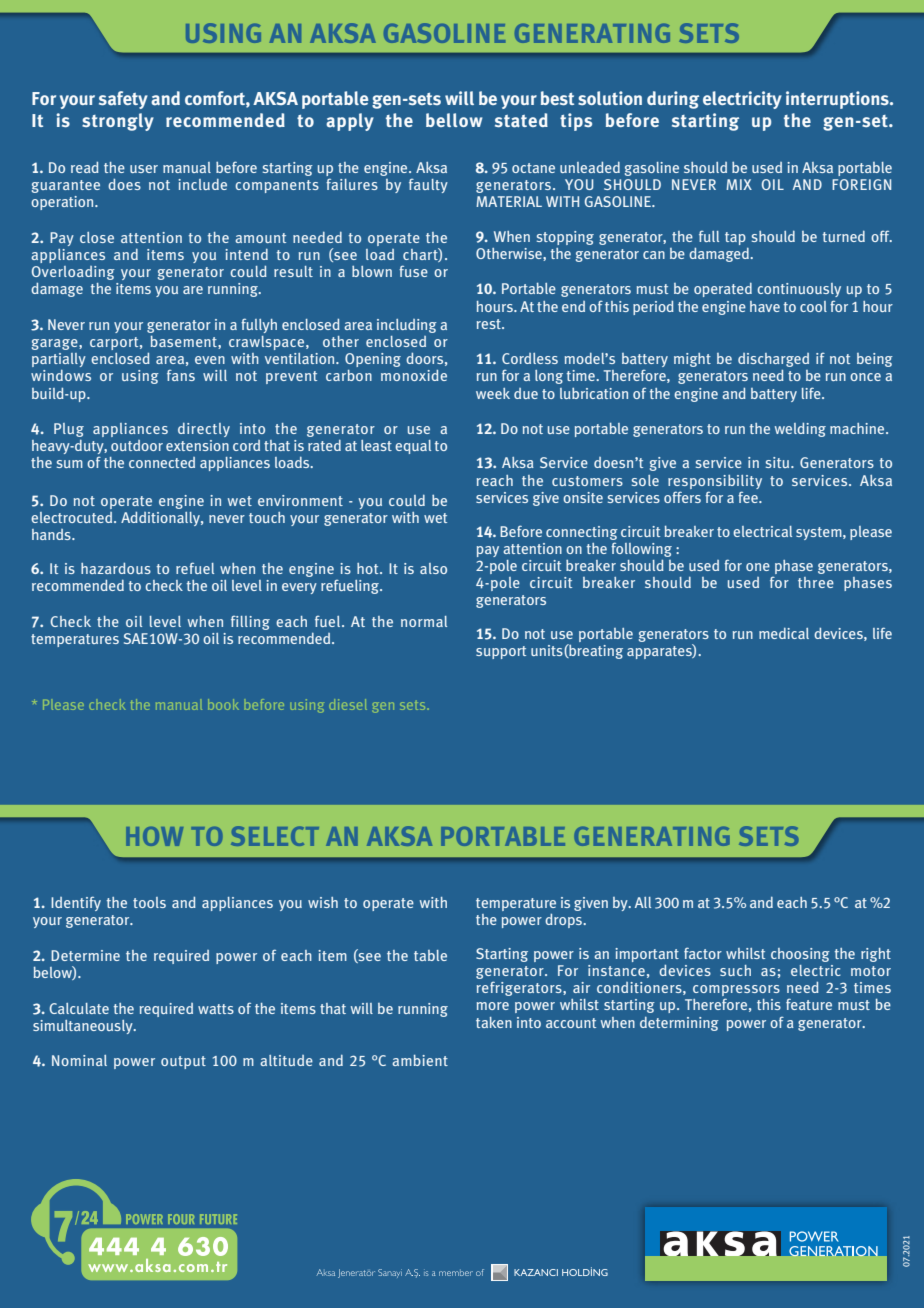  What do you see at coordinates (413, 447) in the page?
I see `equal` at bounding box center [413, 447].
